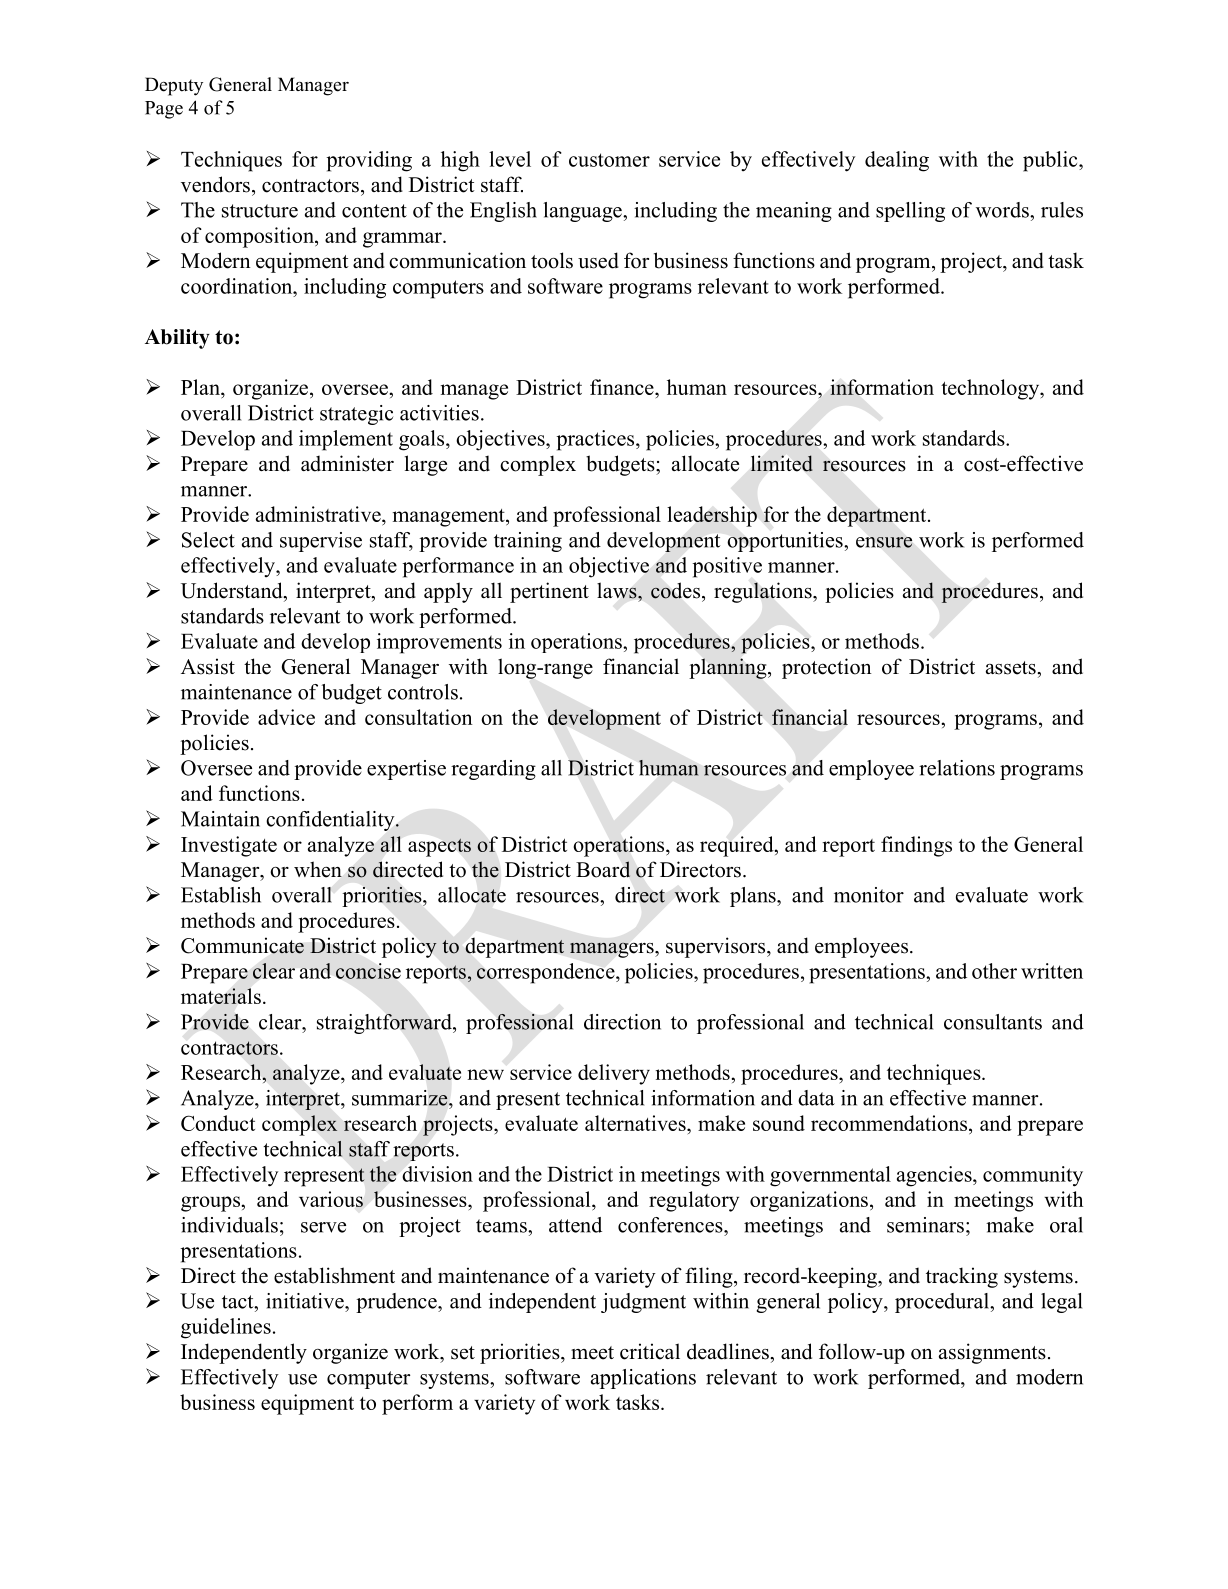 This screenshot has width=1228, height=1589. What do you see at coordinates (215, 184) in the screenshot?
I see `vendors` at bounding box center [215, 184].
